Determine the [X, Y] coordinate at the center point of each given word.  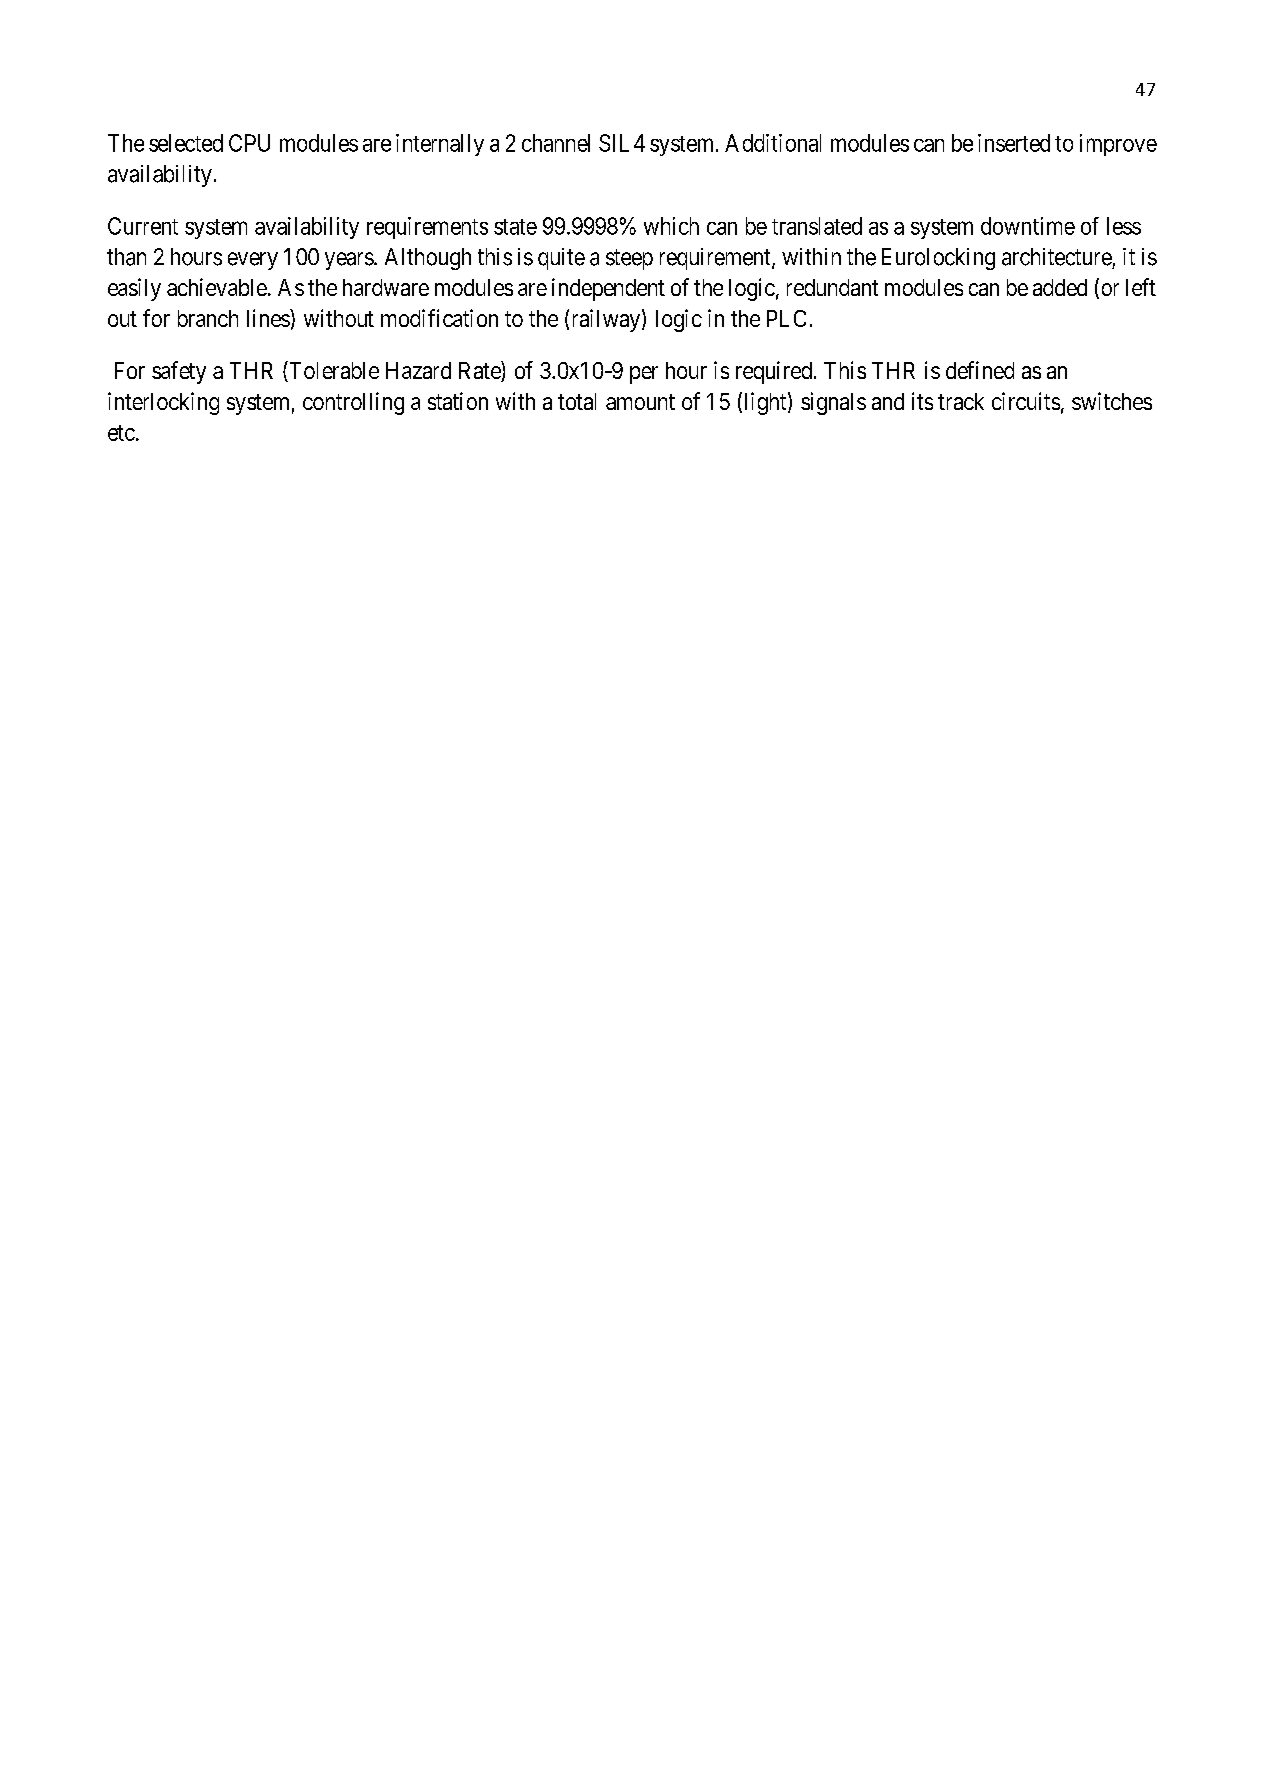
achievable [217, 287]
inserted [1014, 143]
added [1060, 287]
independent [608, 289]
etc [121, 433]
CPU [249, 143]
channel [556, 143]
